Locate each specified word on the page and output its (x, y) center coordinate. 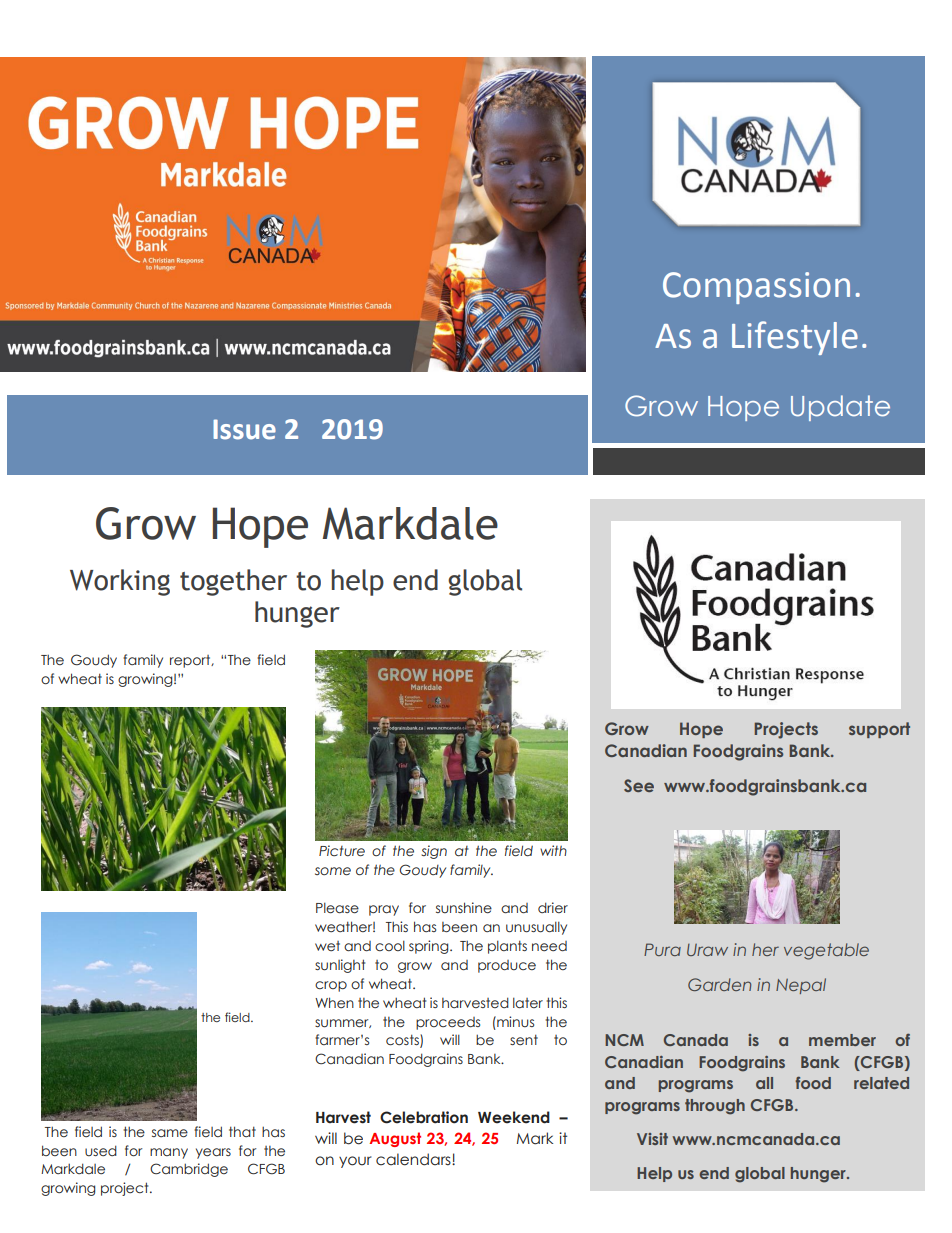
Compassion (756, 288)
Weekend (514, 1117)
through (715, 1107)
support (879, 730)
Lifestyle (795, 338)
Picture (342, 851)
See (639, 785)
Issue (244, 429)
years (213, 1153)
